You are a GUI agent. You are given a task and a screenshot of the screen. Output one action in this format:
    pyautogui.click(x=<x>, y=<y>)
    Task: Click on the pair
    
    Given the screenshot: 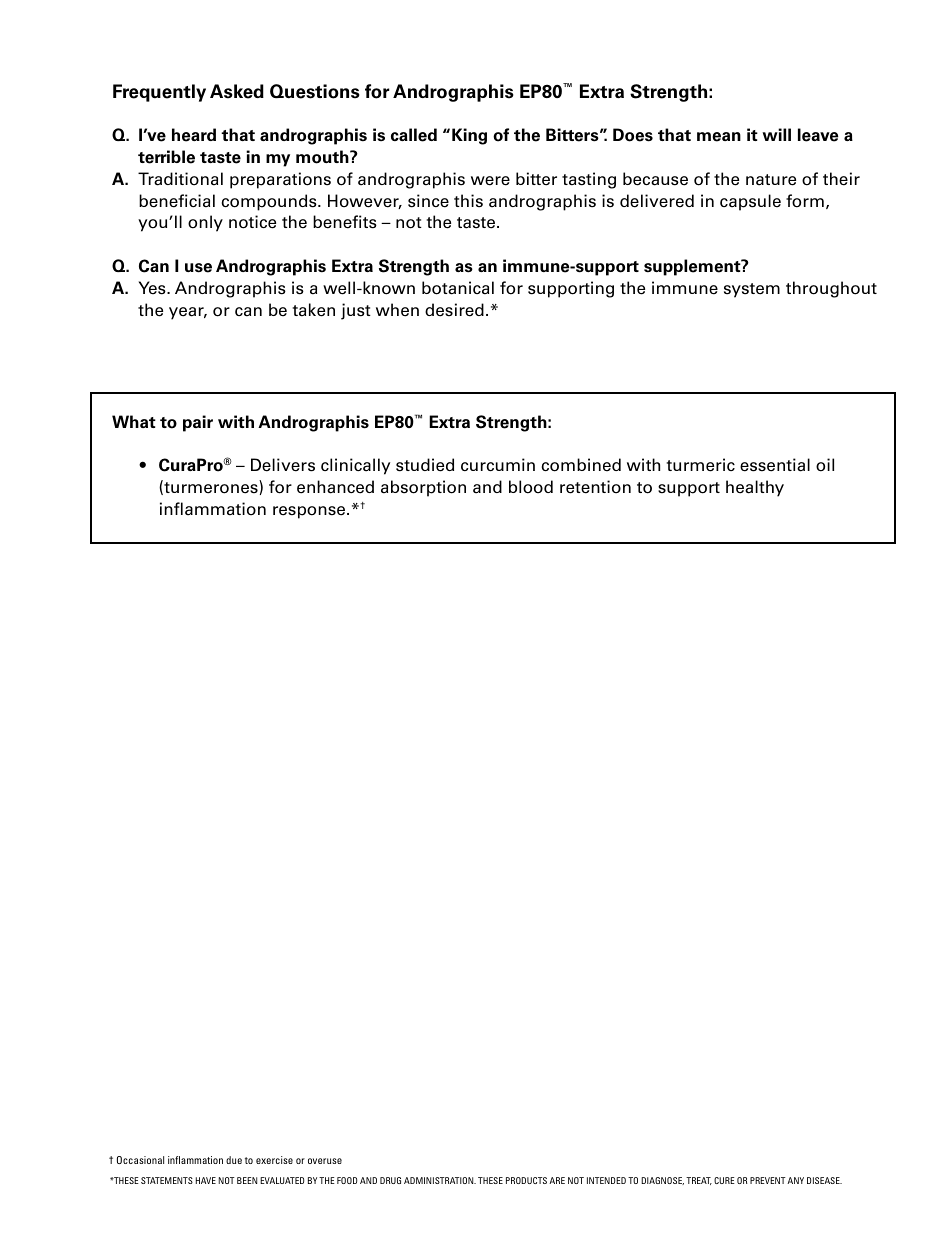 What is the action you would take?
    pyautogui.click(x=198, y=423)
